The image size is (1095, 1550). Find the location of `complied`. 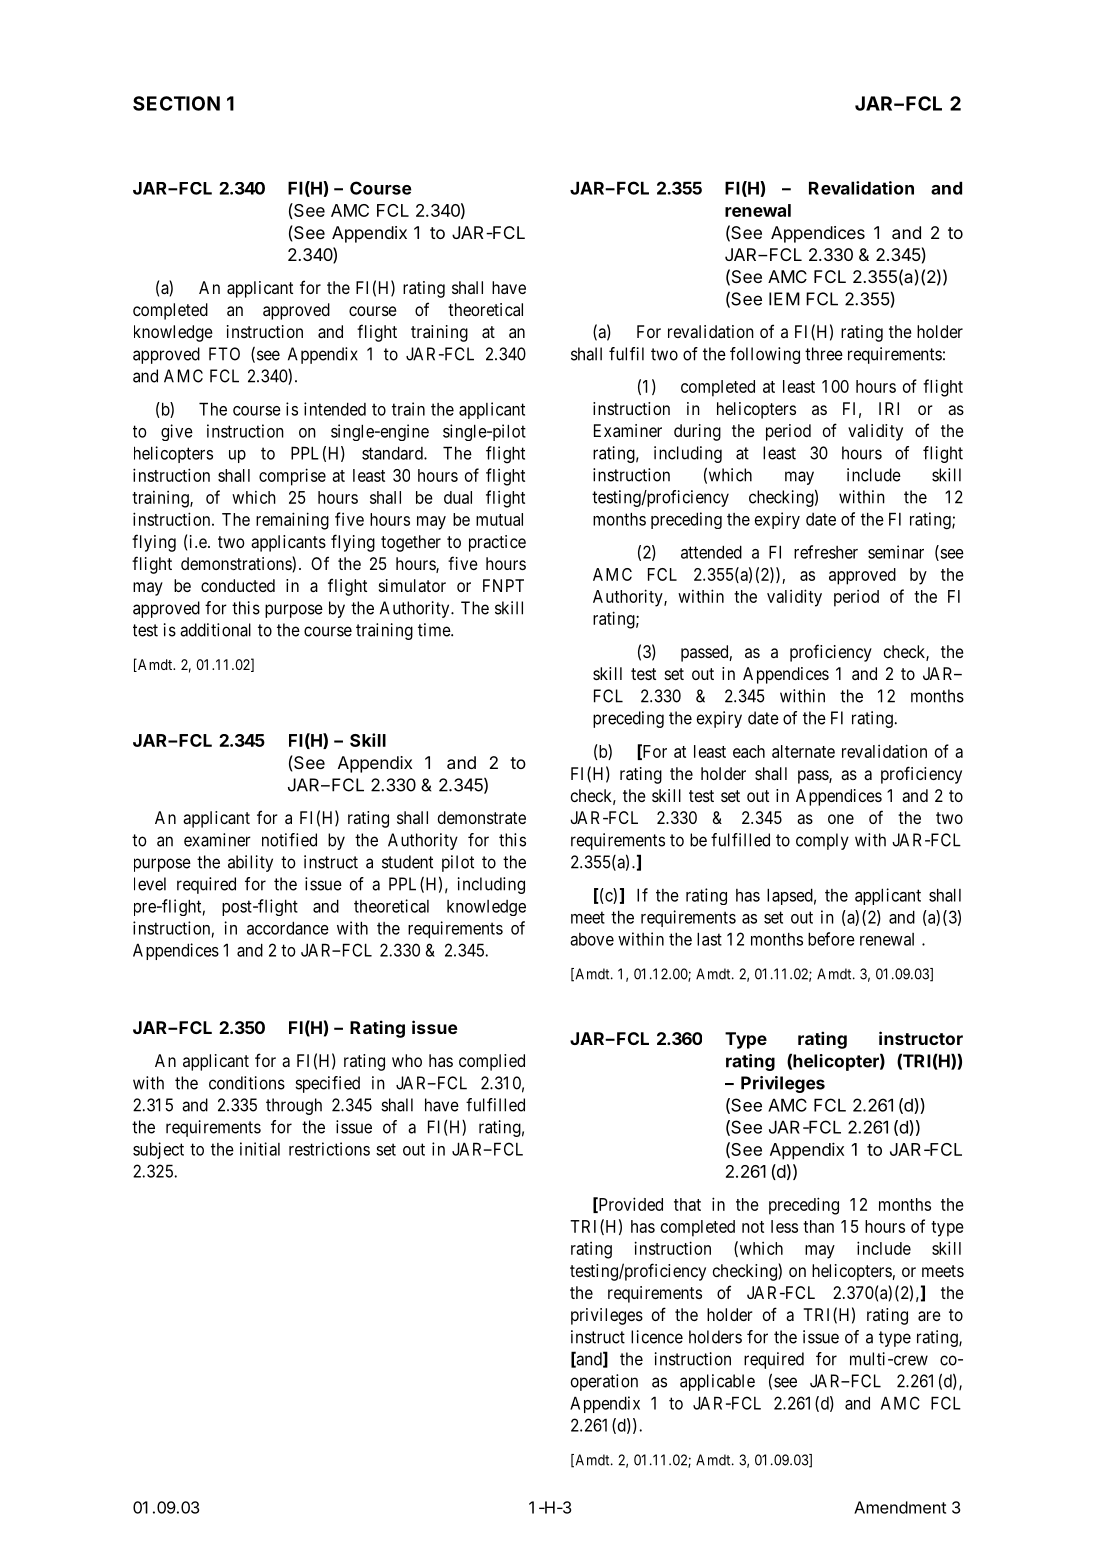

complied is located at coordinates (492, 1062).
